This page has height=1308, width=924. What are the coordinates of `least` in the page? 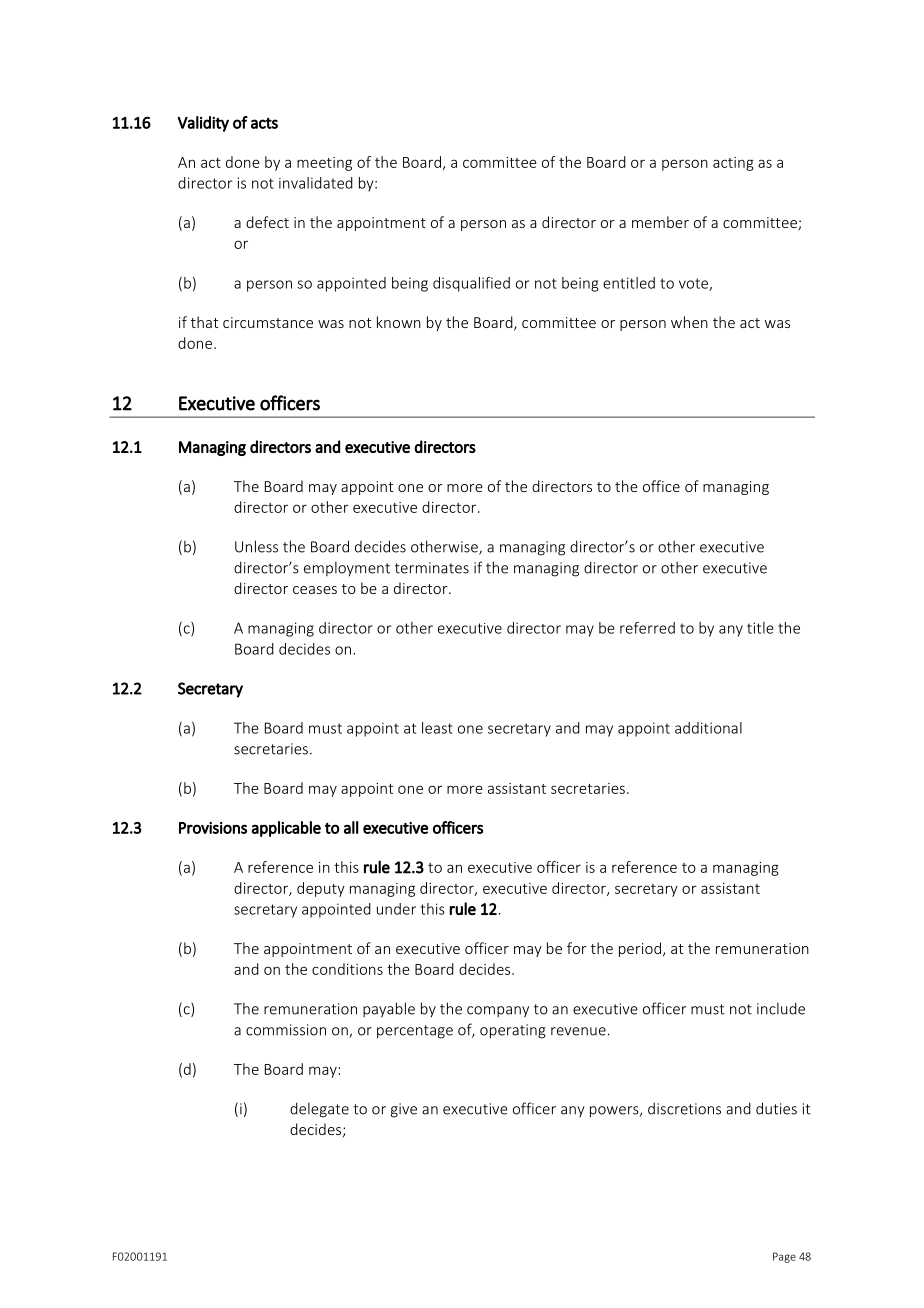 It's located at (437, 728).
